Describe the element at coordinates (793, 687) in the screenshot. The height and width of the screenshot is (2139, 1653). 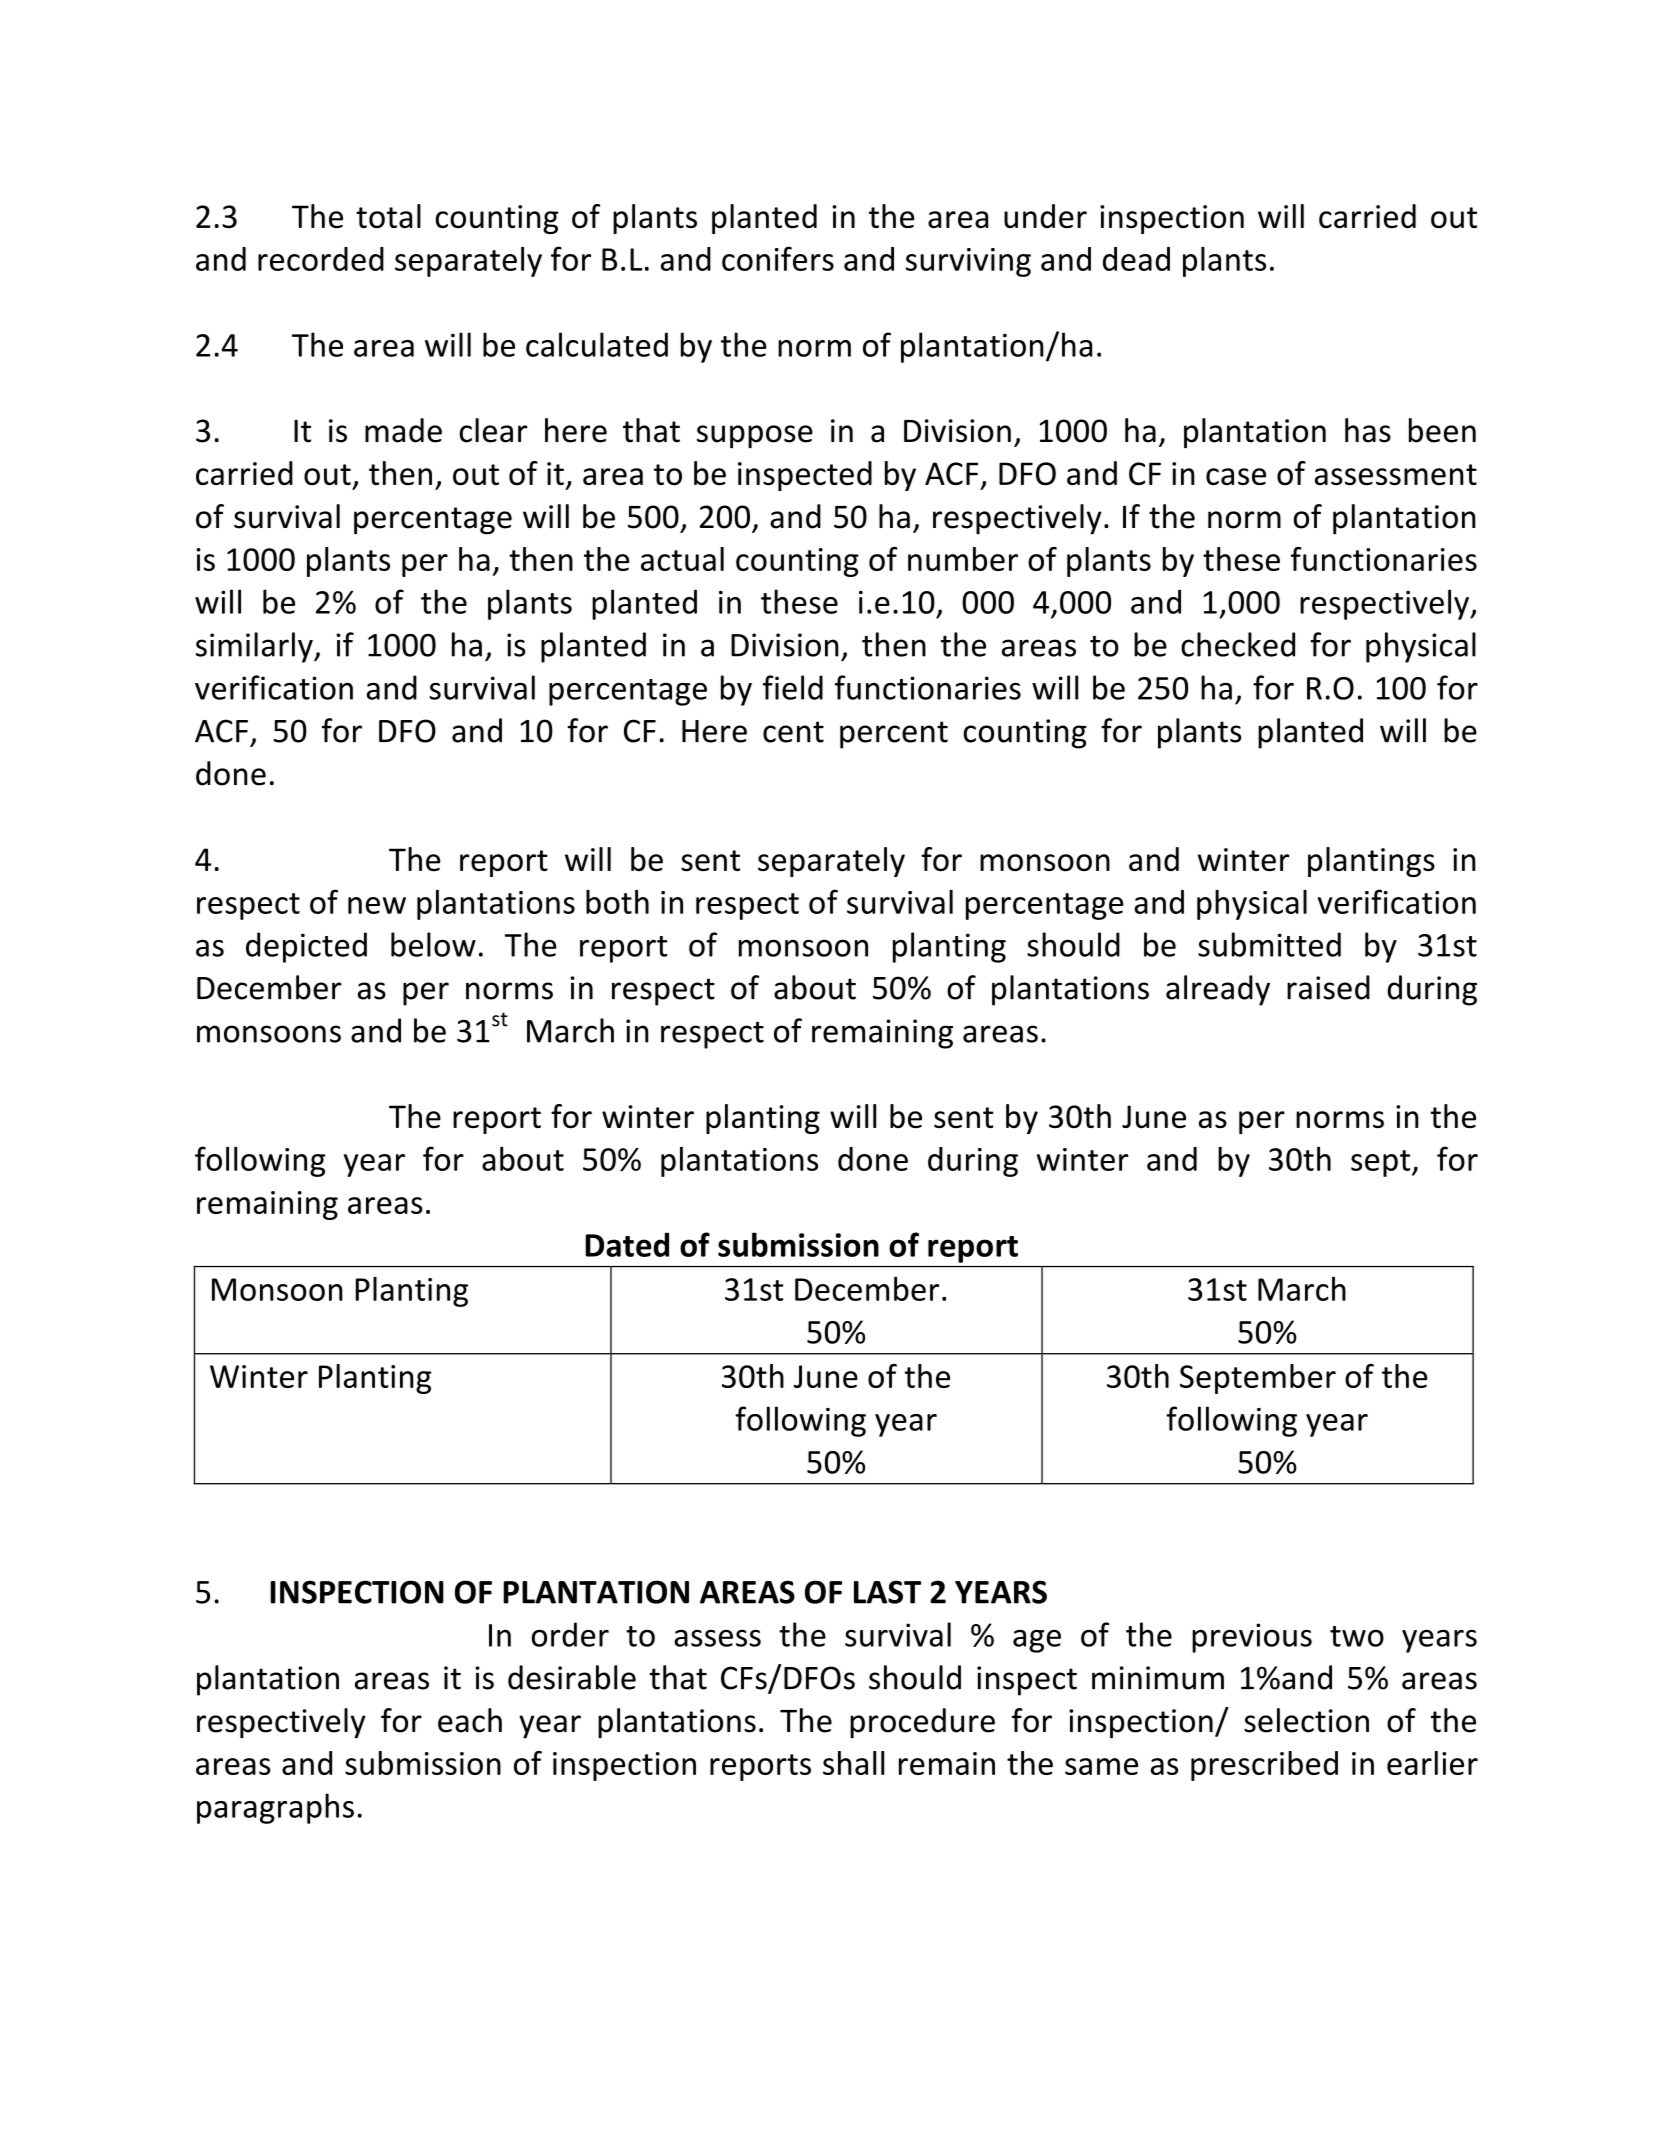
I see `field` at that location.
